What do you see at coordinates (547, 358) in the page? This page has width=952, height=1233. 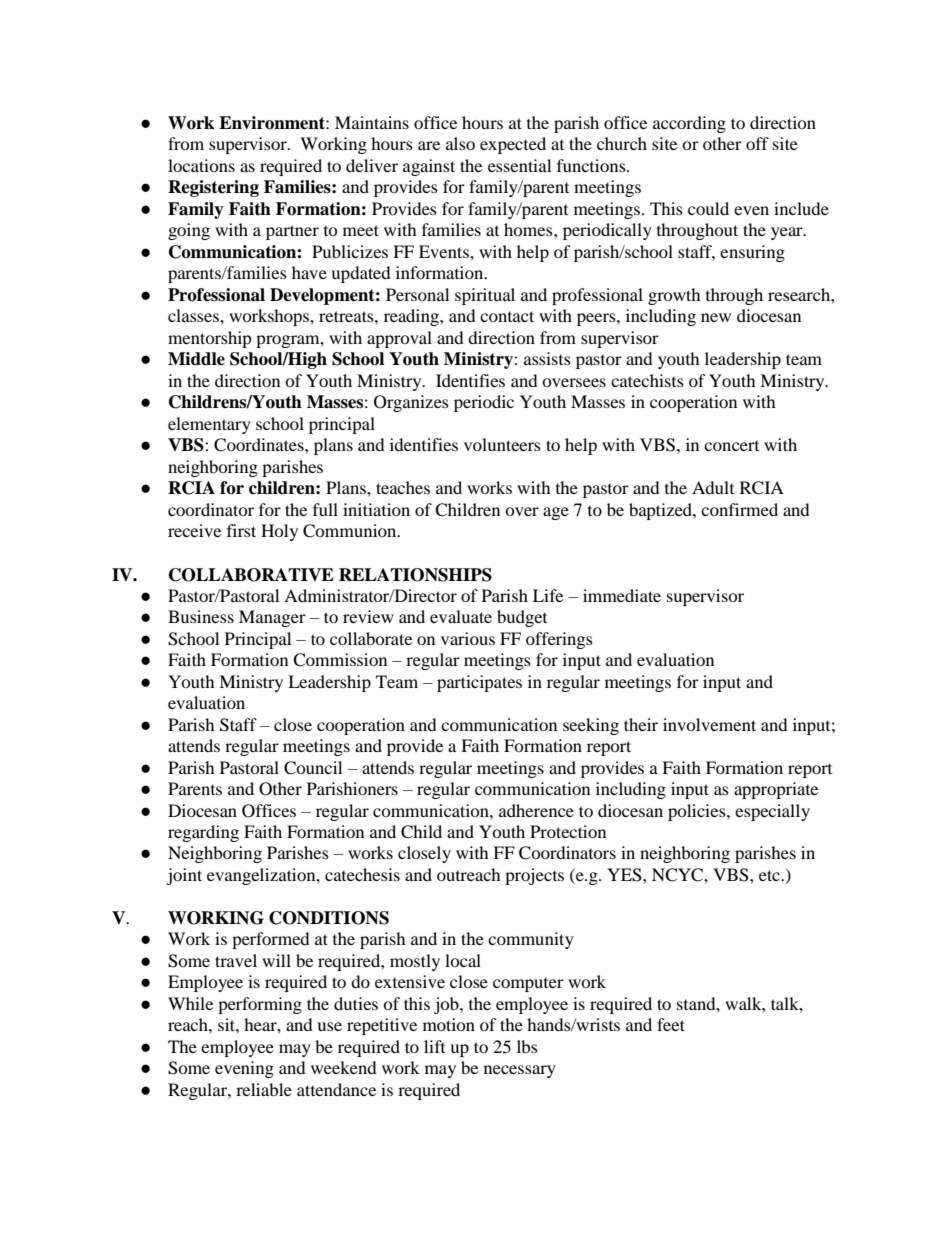 I see `assists` at bounding box center [547, 358].
